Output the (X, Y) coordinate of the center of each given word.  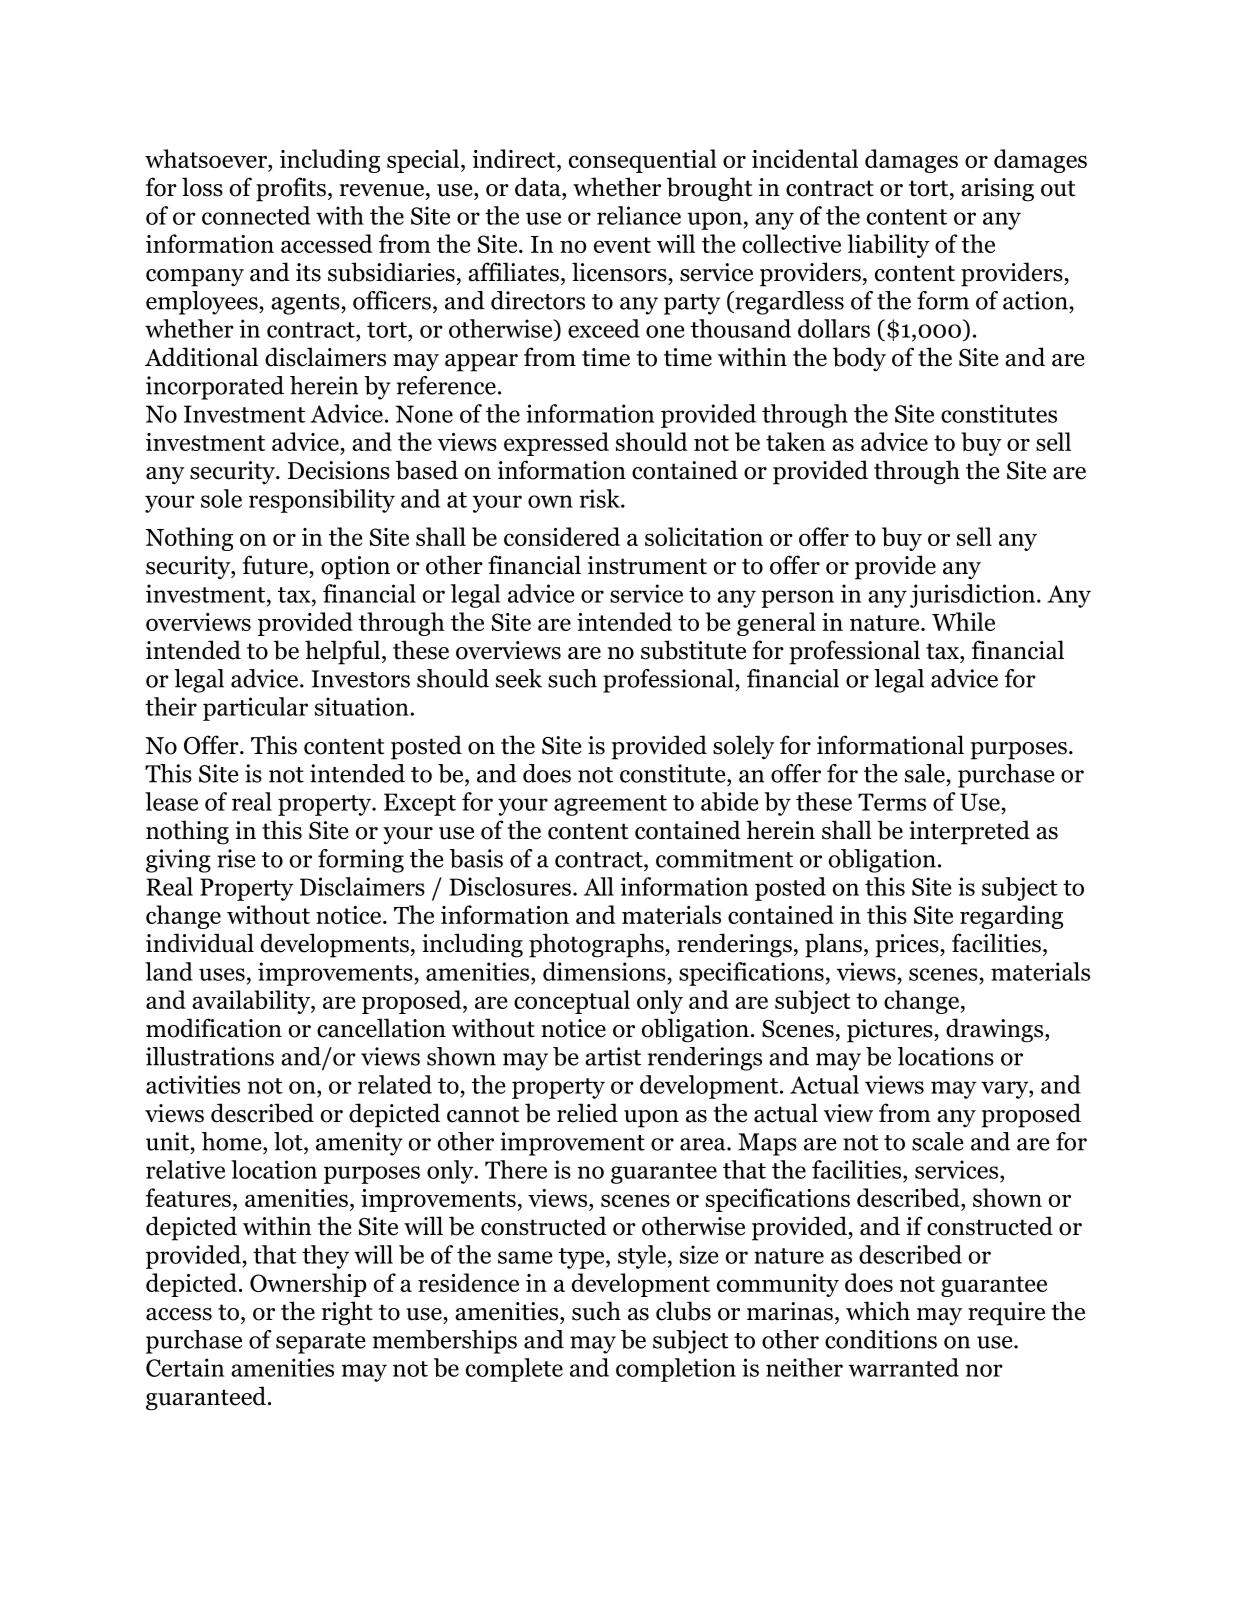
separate (321, 1343)
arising (997, 190)
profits (291, 189)
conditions (881, 1339)
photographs (597, 945)
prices (908, 946)
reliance (639, 215)
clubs (683, 1311)
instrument (647, 565)
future (275, 565)
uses (222, 974)
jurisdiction (972, 596)
